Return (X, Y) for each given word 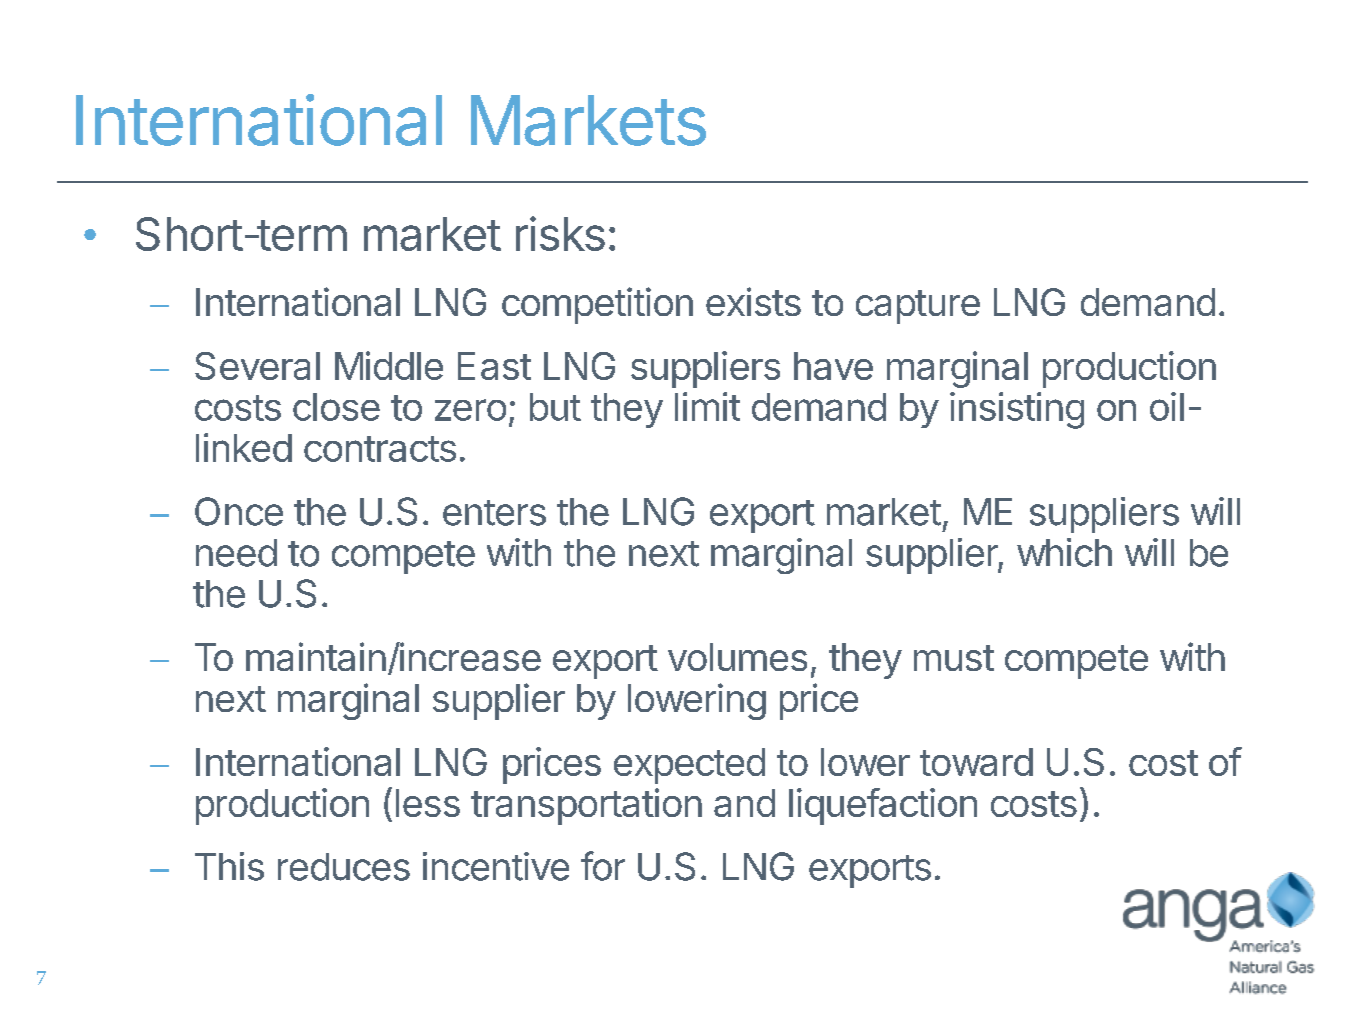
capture (918, 307)
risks (560, 233)
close (336, 407)
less (428, 803)
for (603, 866)
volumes (737, 657)
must (954, 658)
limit (707, 406)
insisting (1017, 410)
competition (597, 305)
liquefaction (883, 806)
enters (494, 513)
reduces (344, 867)
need (236, 553)
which (1064, 552)
